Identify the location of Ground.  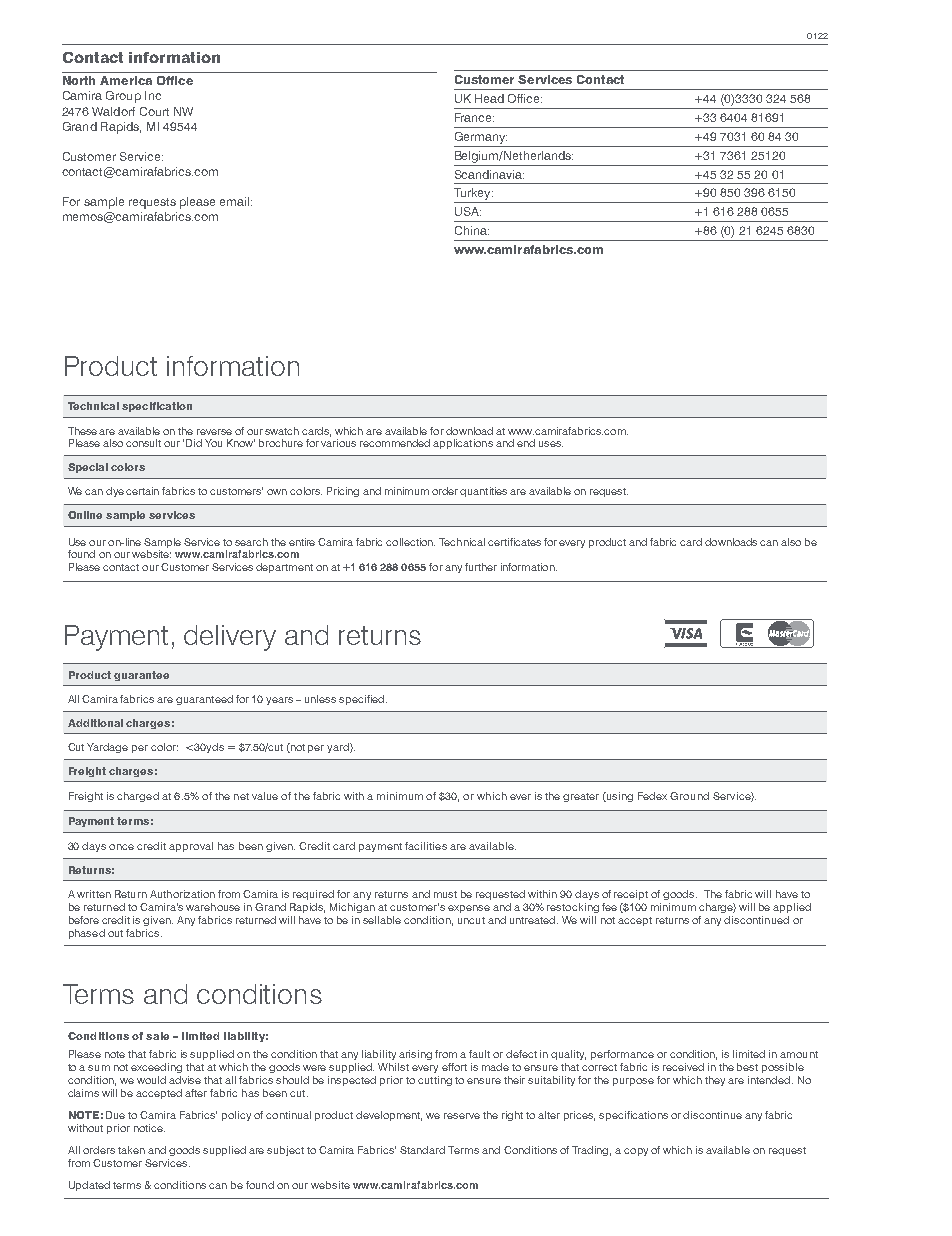
(689, 796).
